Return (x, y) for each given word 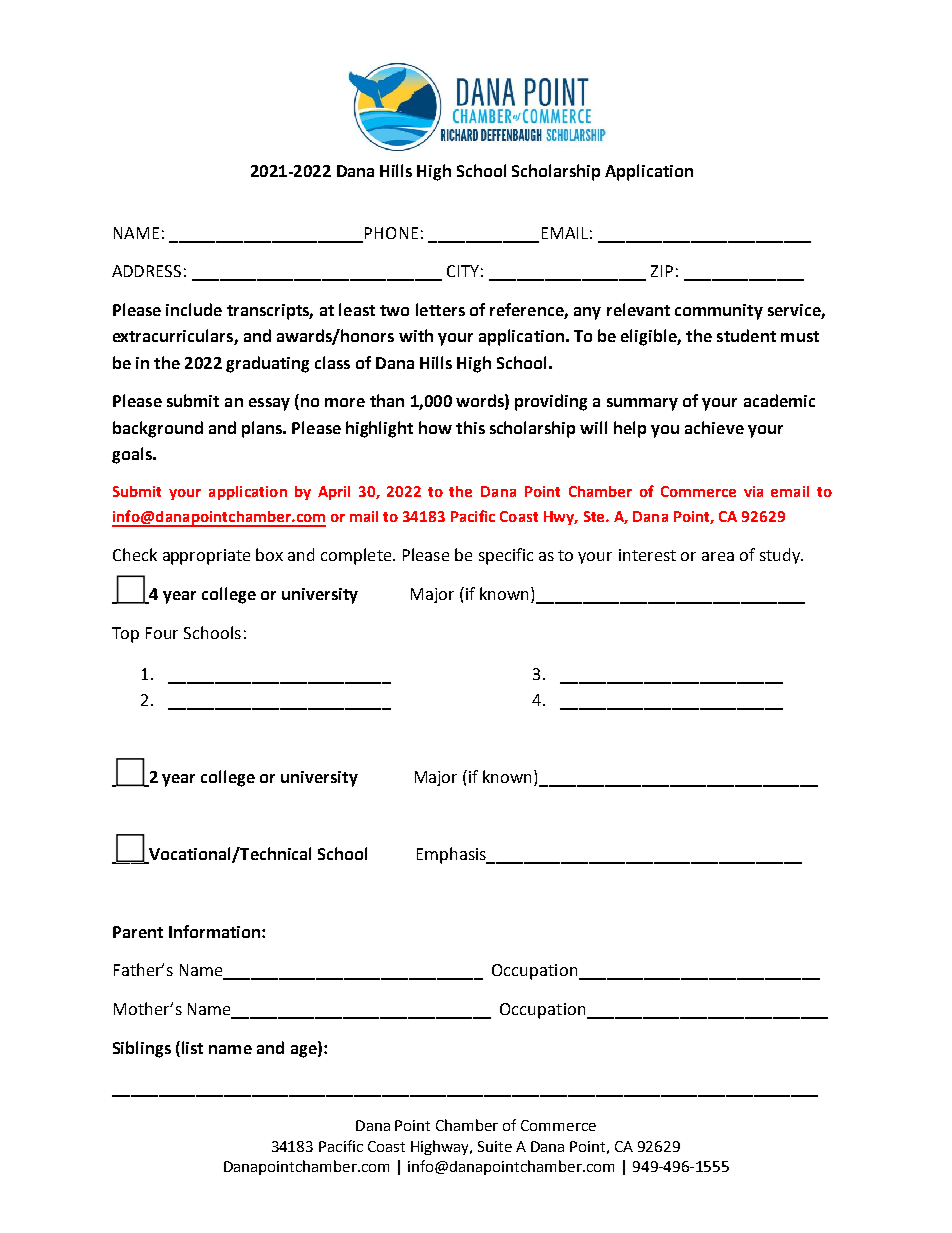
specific (506, 556)
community (719, 312)
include (194, 309)
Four (162, 633)
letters (440, 309)
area (718, 556)
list (192, 1047)
